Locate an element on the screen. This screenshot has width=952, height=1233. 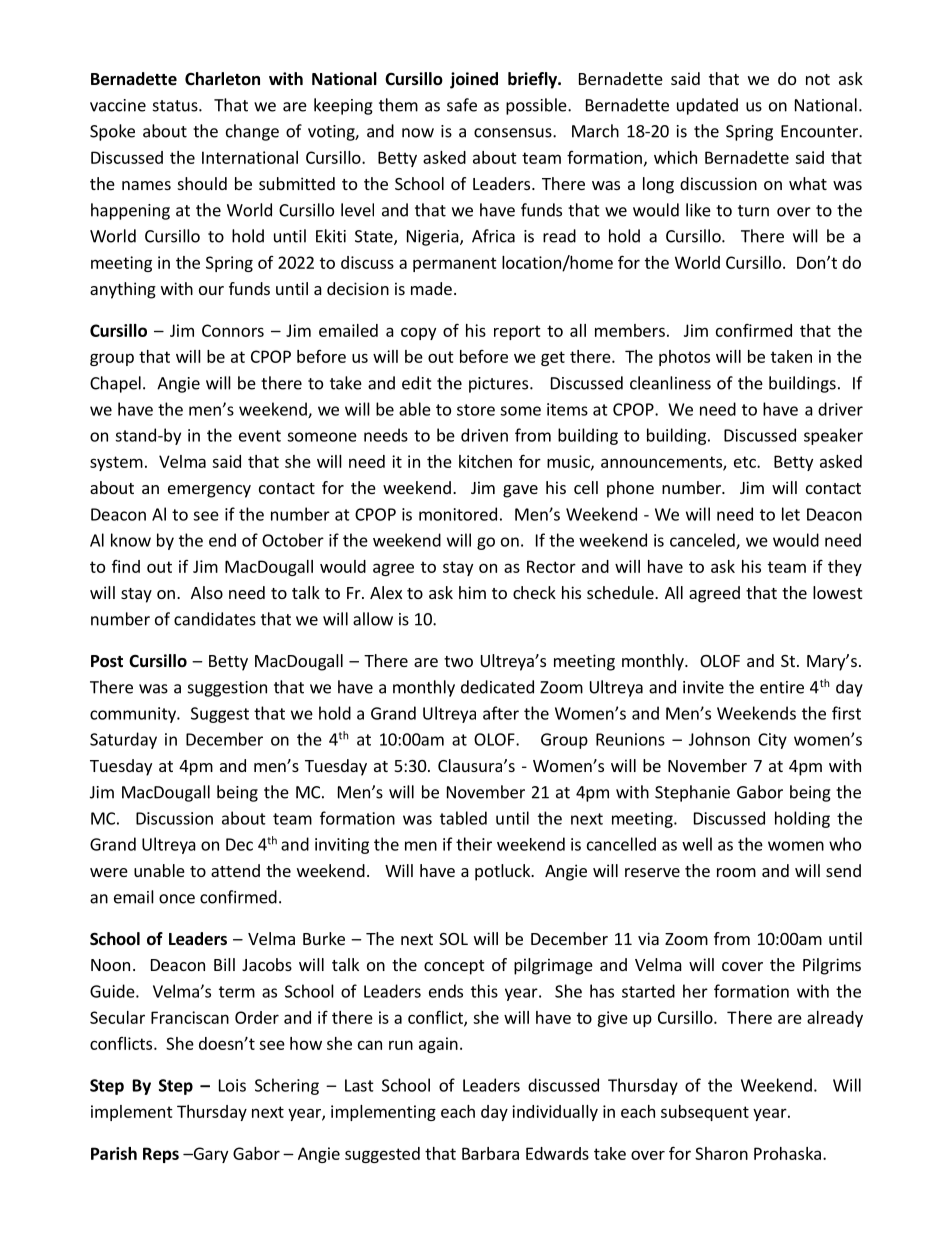
pictures is located at coordinates (498, 385).
